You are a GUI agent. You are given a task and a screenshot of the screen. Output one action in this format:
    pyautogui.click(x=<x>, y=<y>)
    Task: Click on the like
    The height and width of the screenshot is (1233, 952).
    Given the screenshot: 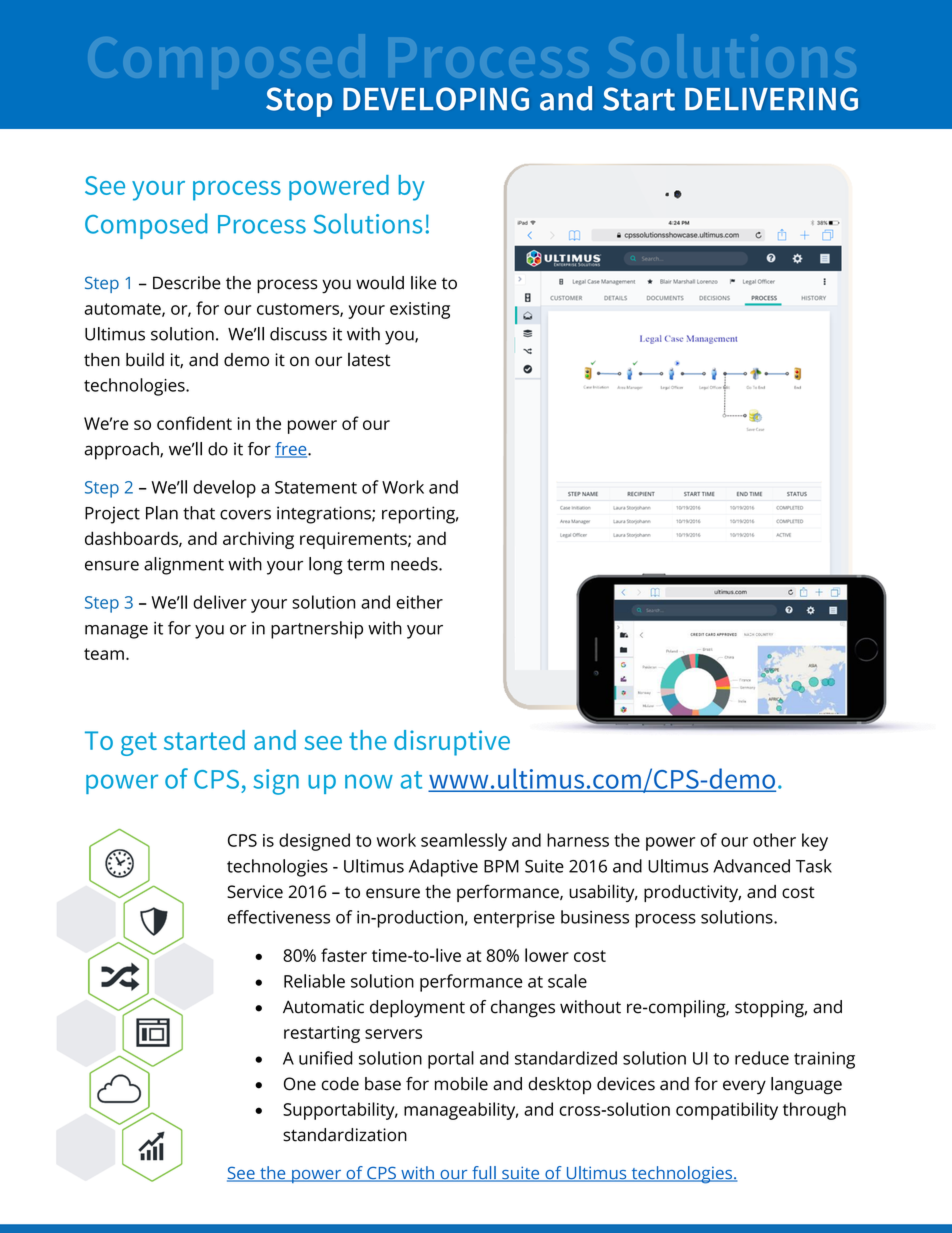 What is the action you would take?
    pyautogui.click(x=423, y=283)
